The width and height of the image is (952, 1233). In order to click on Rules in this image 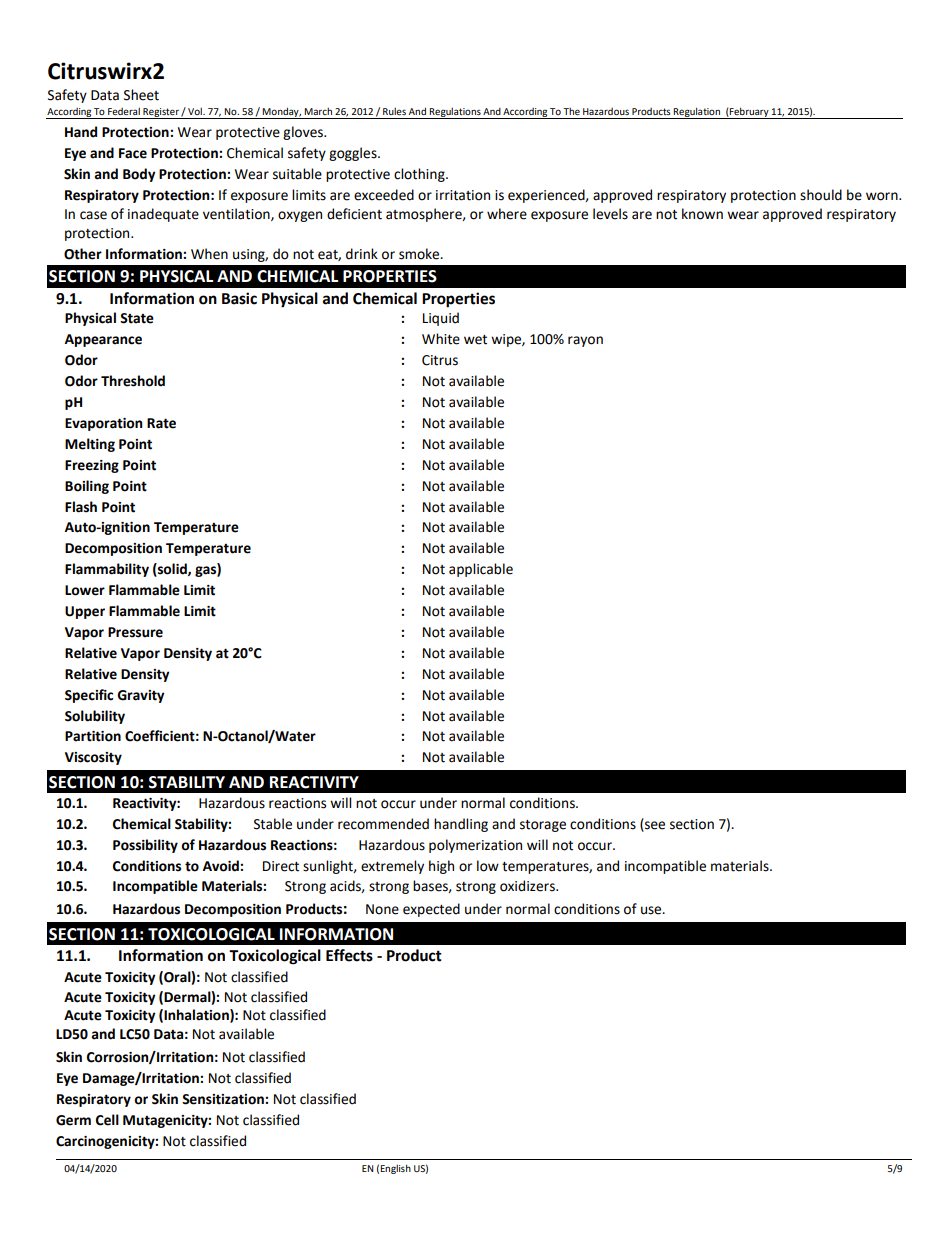, I will do `click(394, 111)`.
